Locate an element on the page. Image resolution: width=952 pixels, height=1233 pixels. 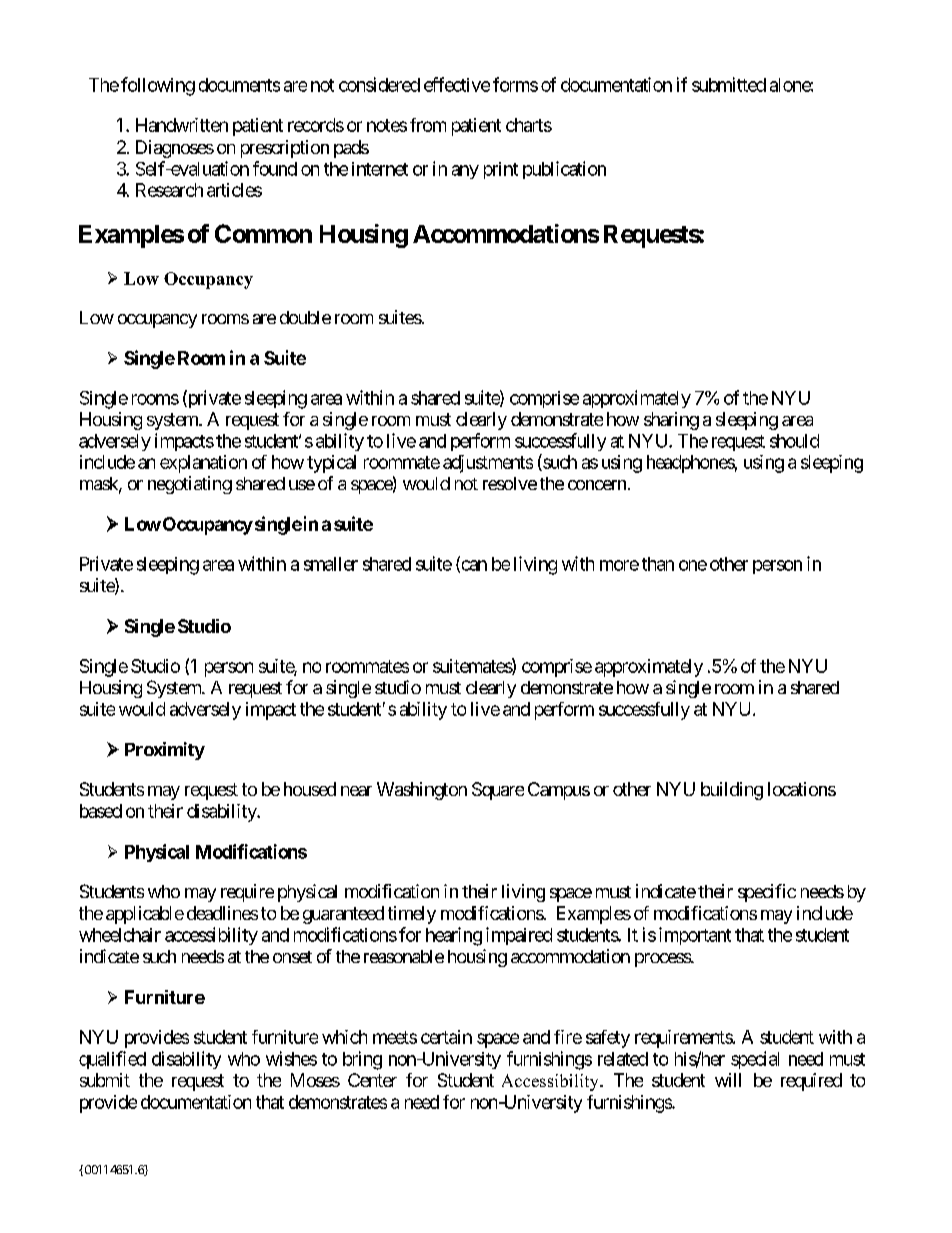
will is located at coordinates (728, 1080).
